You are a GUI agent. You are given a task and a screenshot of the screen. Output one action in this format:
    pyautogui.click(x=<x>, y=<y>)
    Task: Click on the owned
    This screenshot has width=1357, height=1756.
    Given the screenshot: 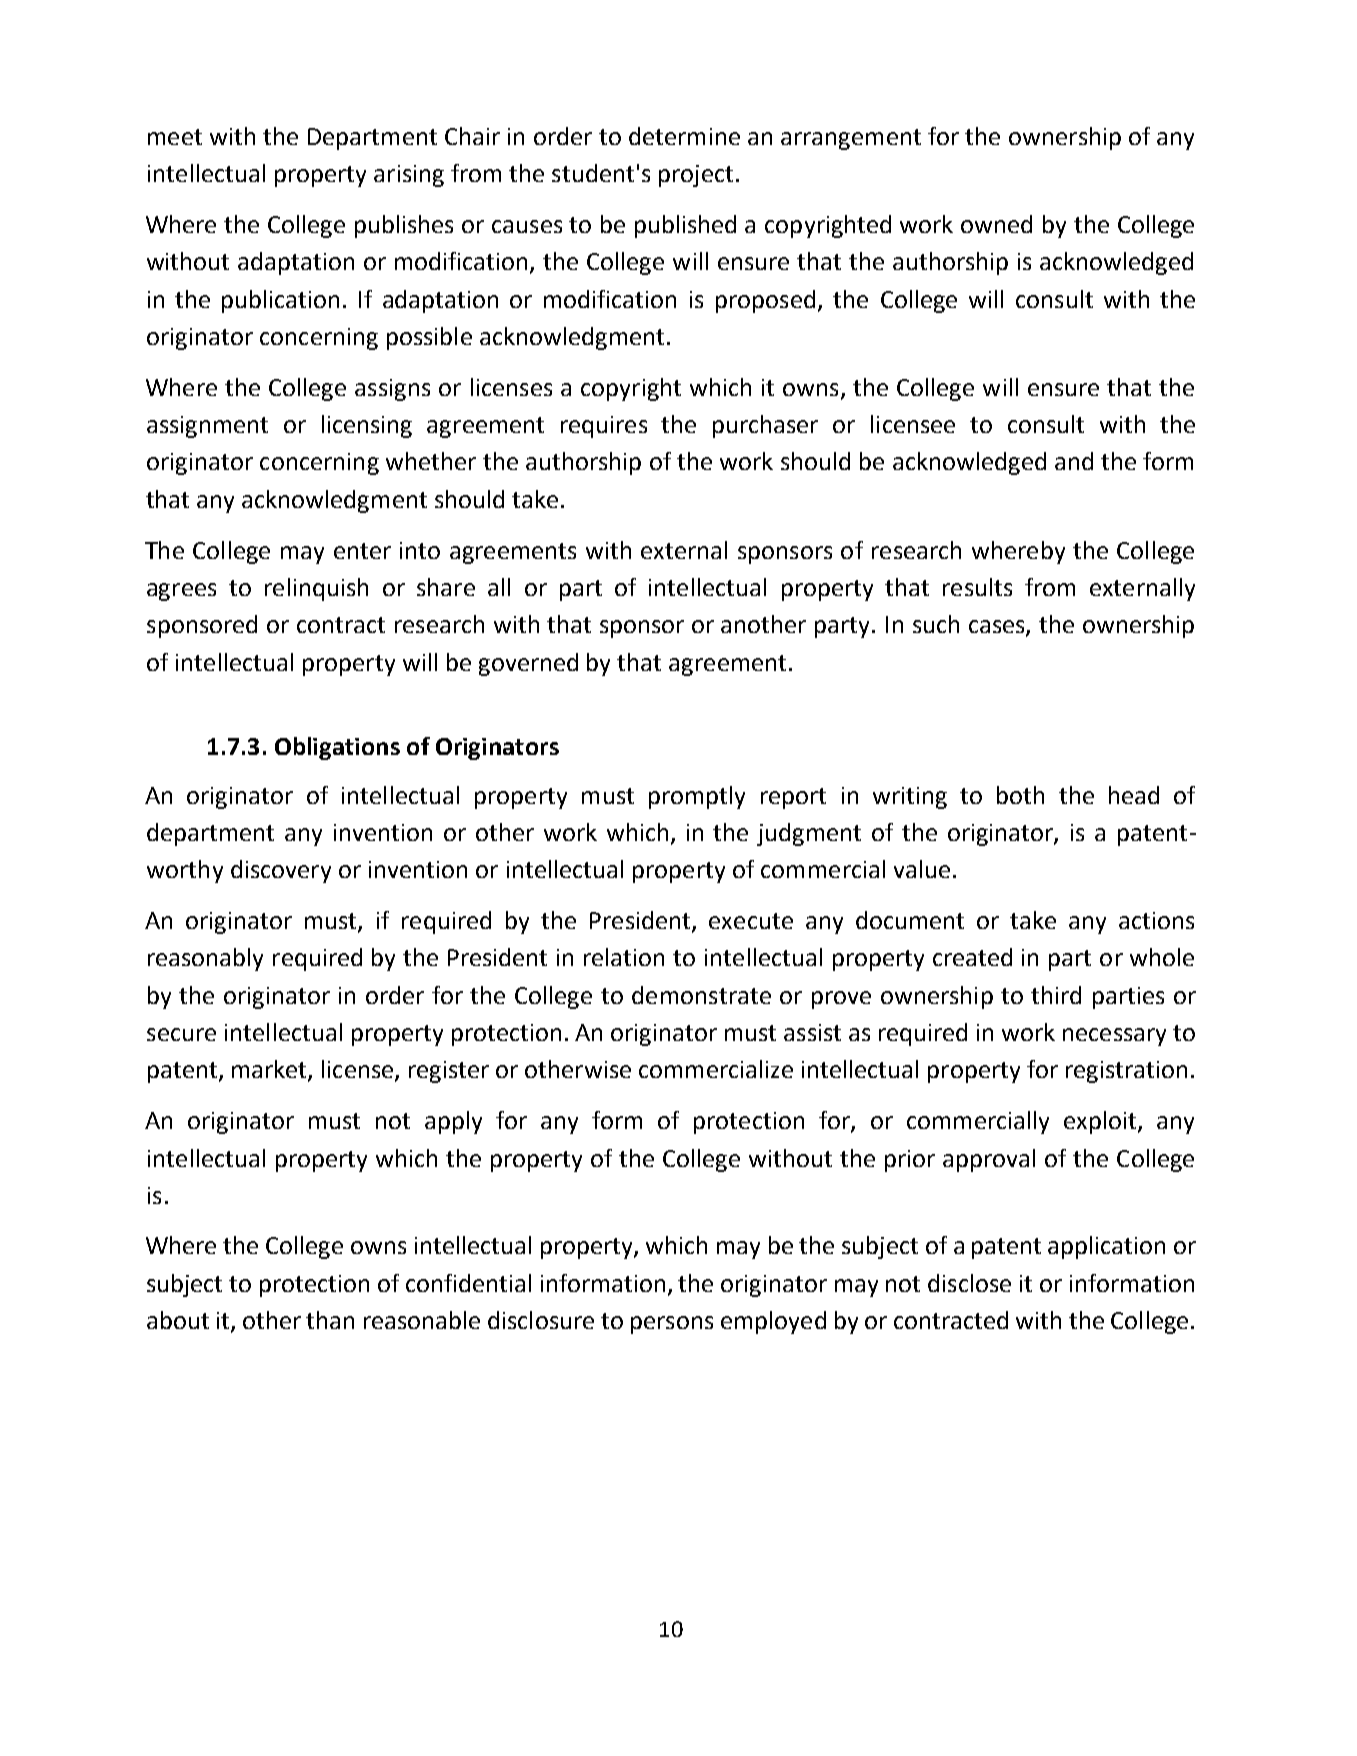 What is the action you would take?
    pyautogui.click(x=996, y=224)
